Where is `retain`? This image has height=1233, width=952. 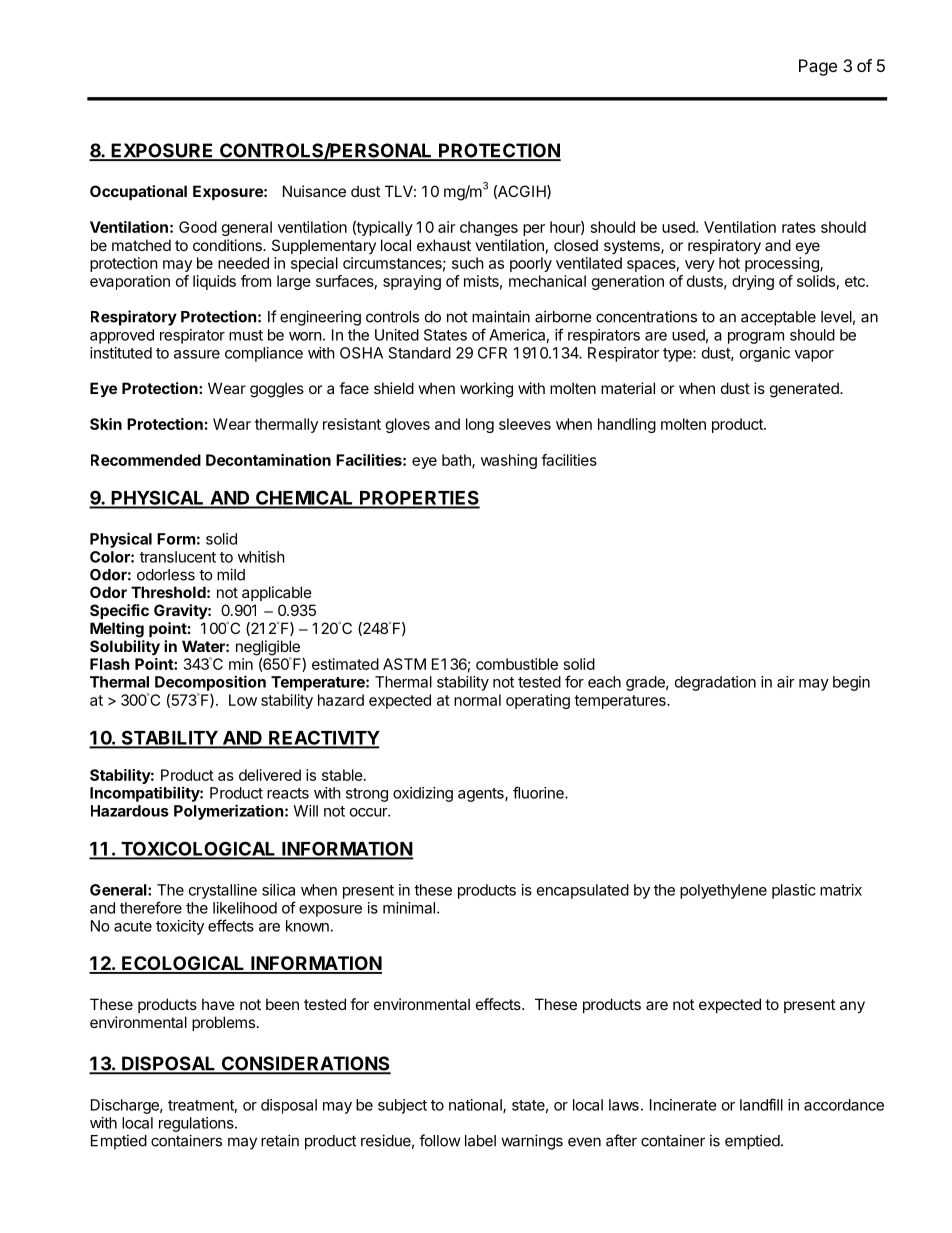
retain is located at coordinates (280, 1140).
